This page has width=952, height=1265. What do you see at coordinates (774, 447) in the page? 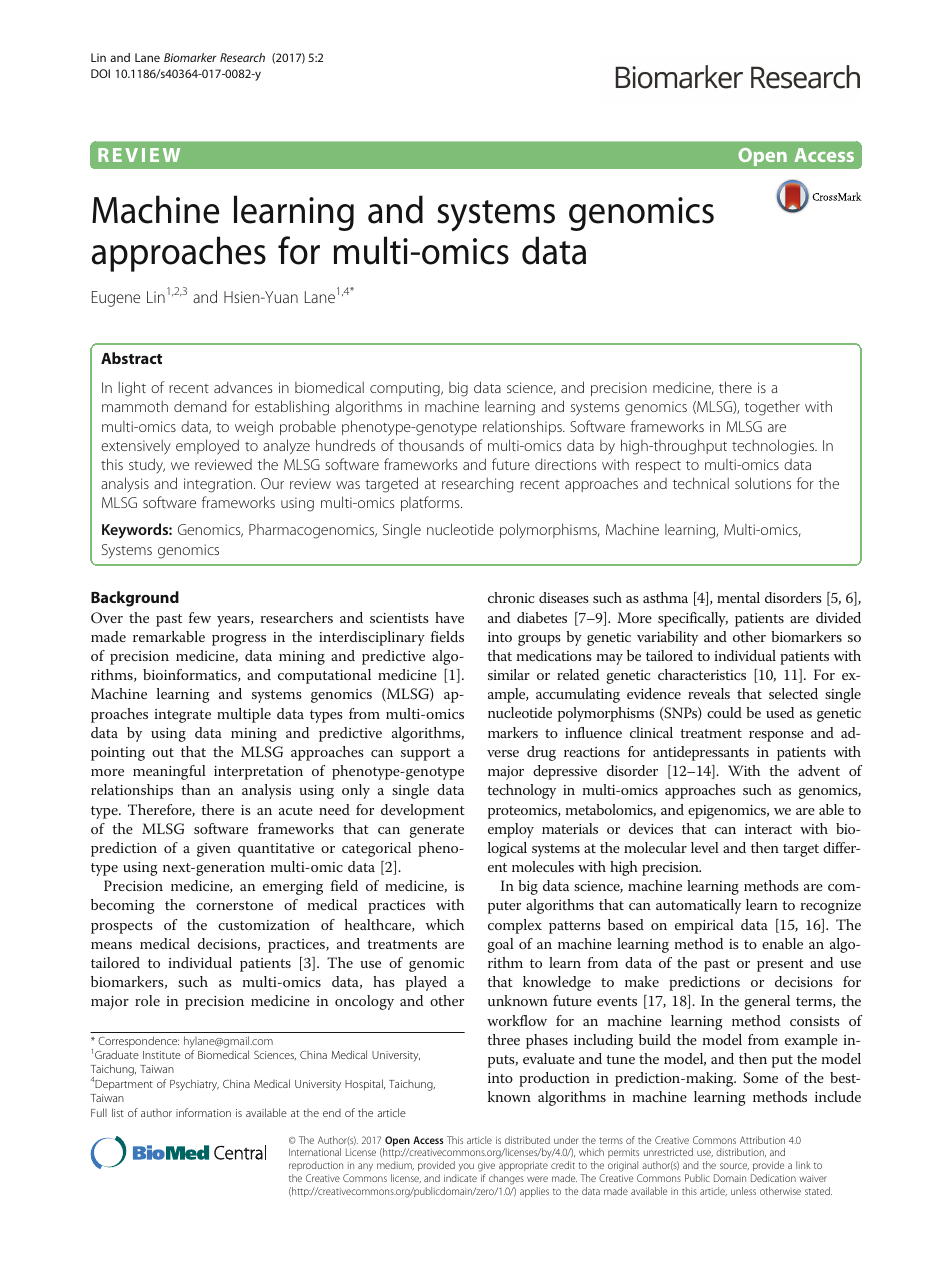
I see `technologies` at bounding box center [774, 447].
